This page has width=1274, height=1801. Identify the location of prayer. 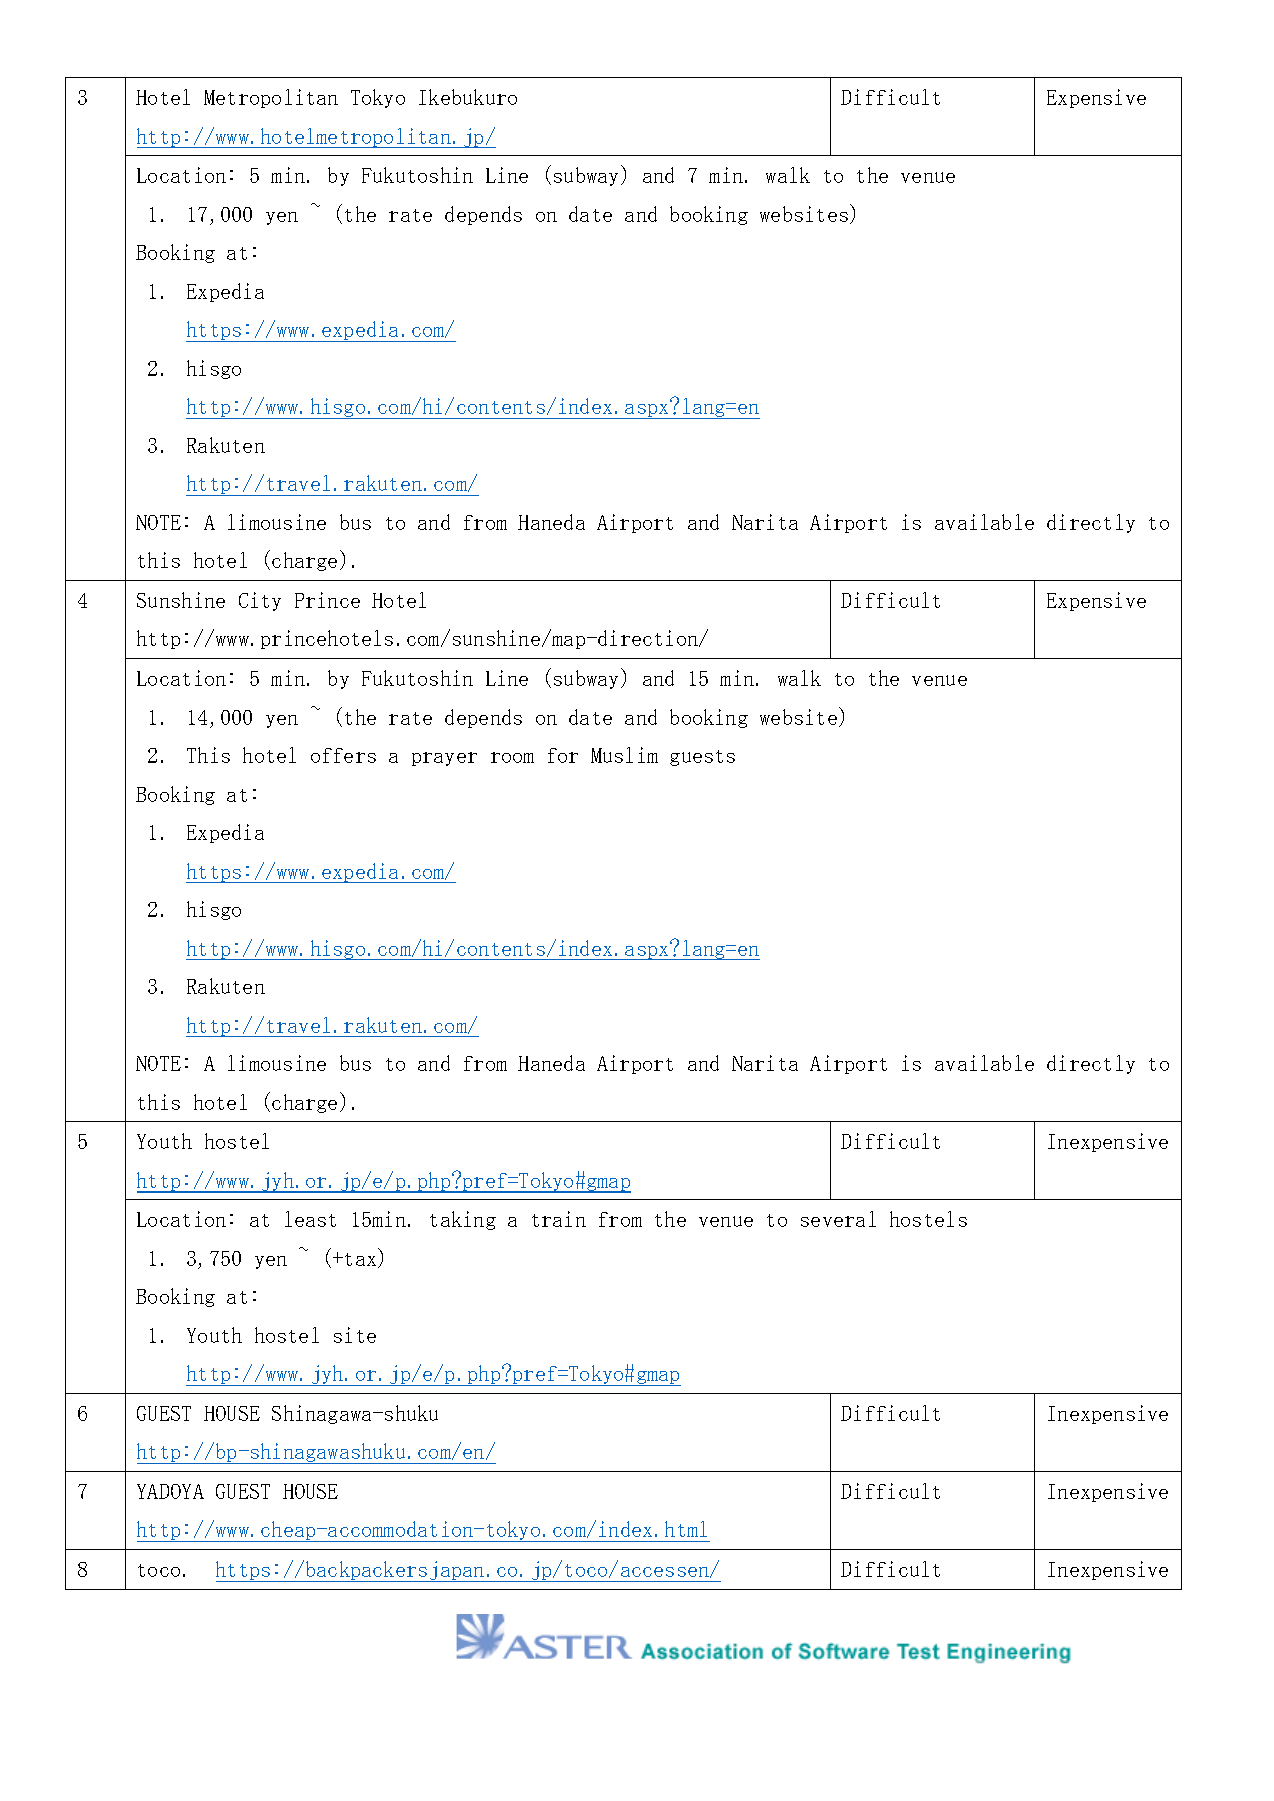
(444, 759).
